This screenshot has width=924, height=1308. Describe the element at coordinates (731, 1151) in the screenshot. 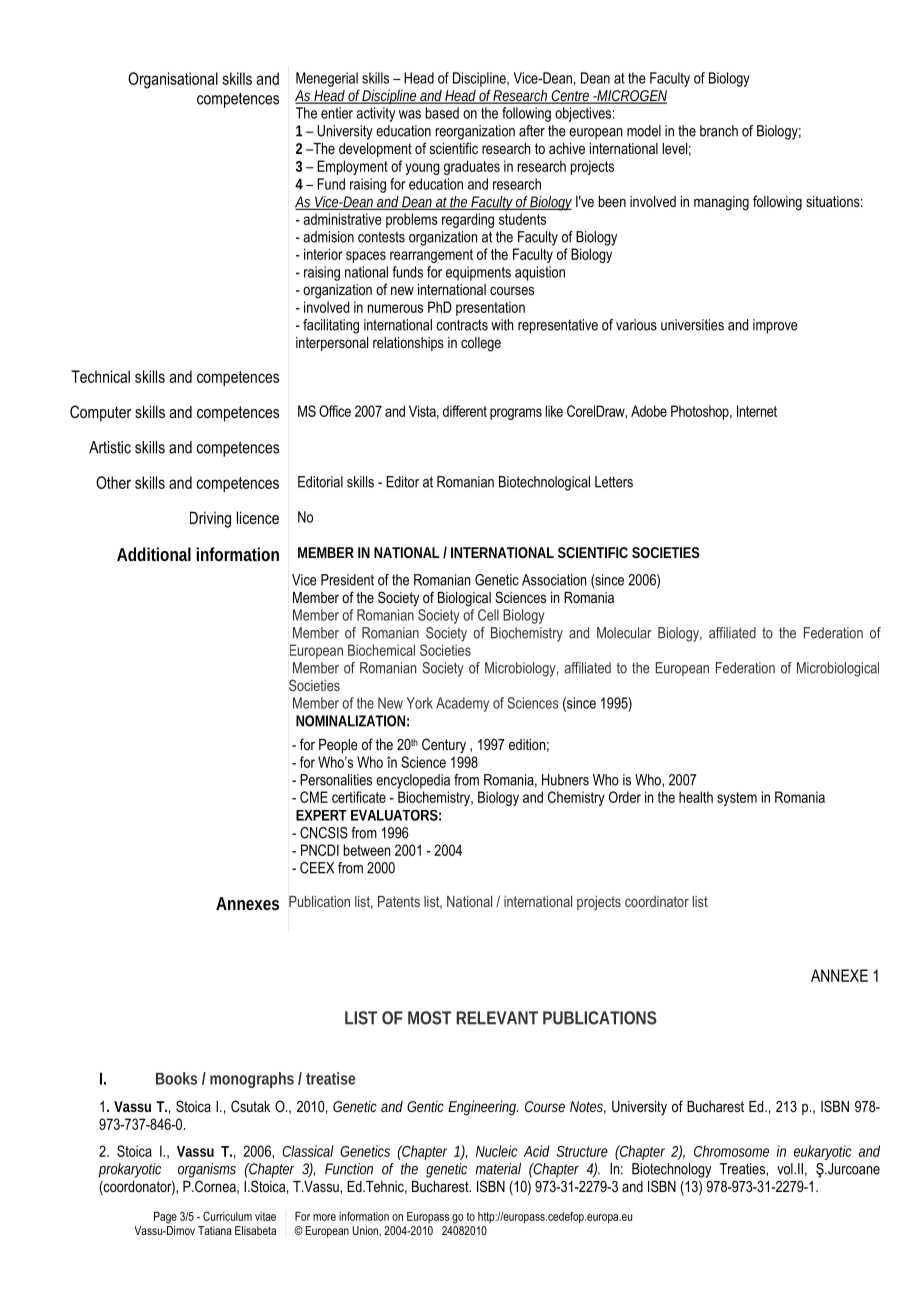

I see `Chromosome` at that location.
